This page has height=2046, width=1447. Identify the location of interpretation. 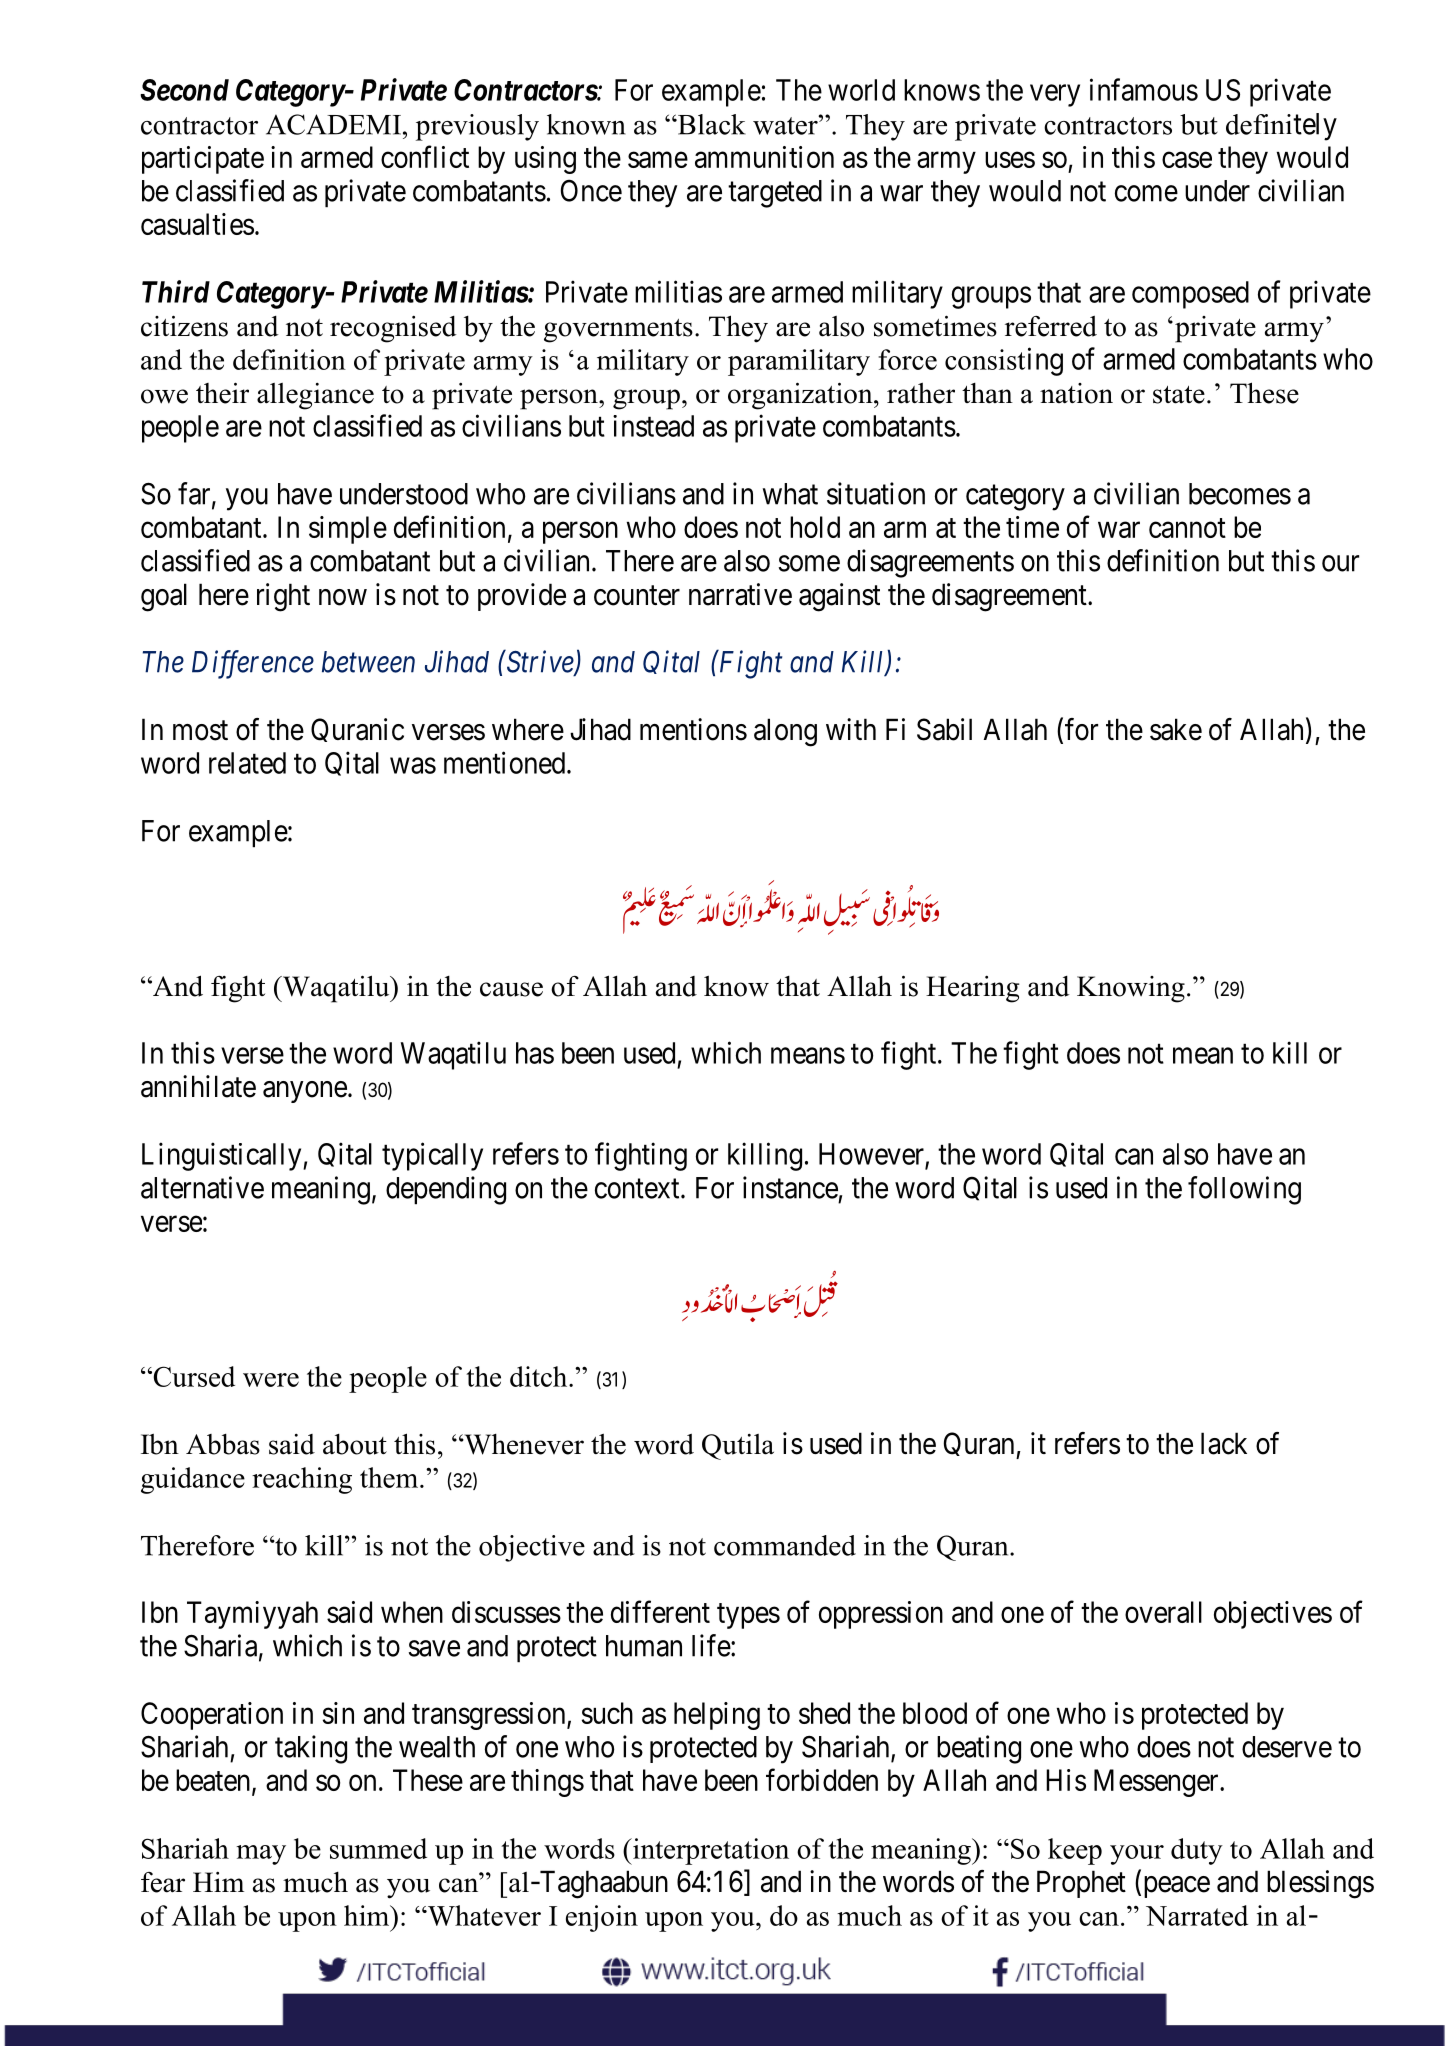
(710, 1851).
